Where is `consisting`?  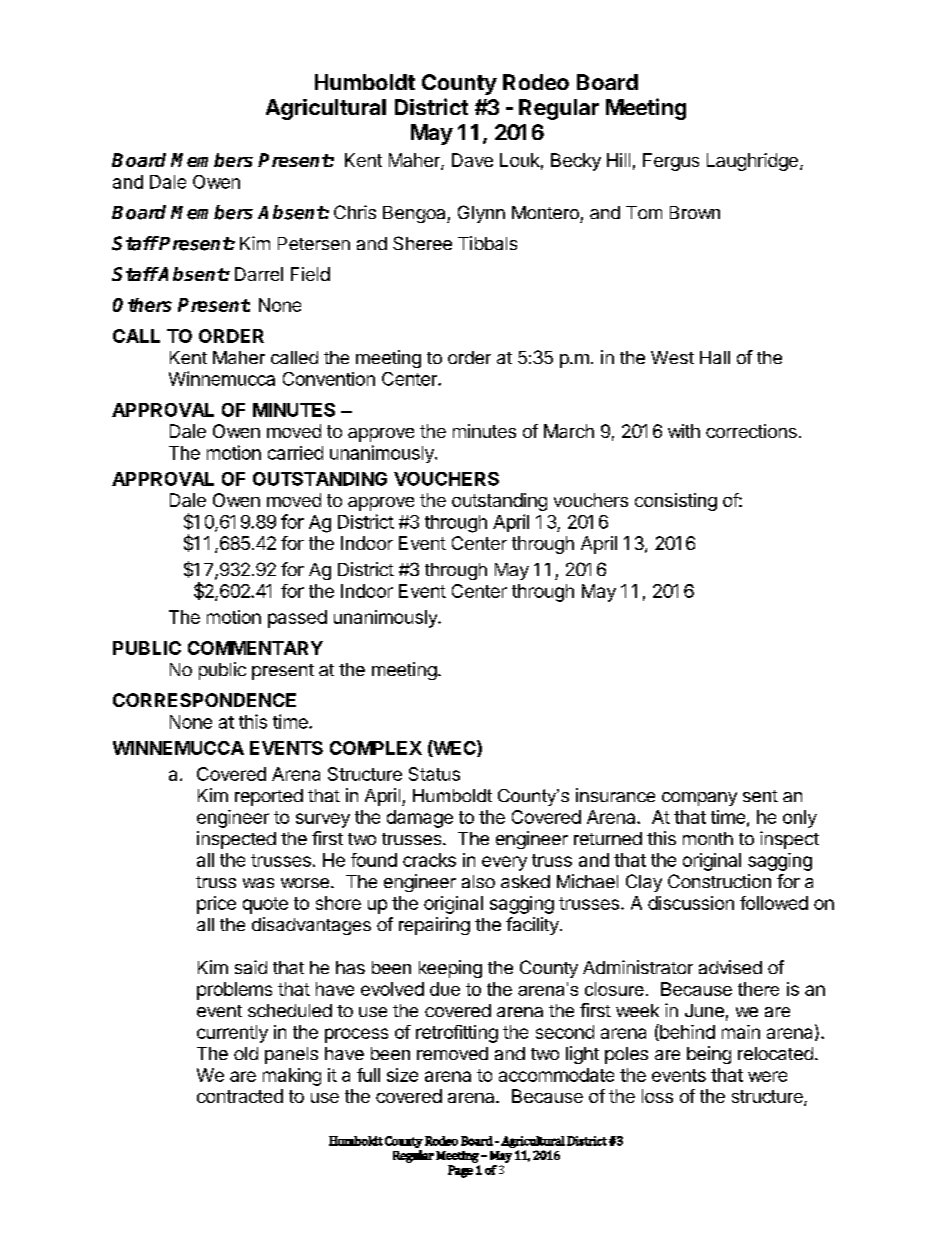
consisting is located at coordinates (676, 502).
